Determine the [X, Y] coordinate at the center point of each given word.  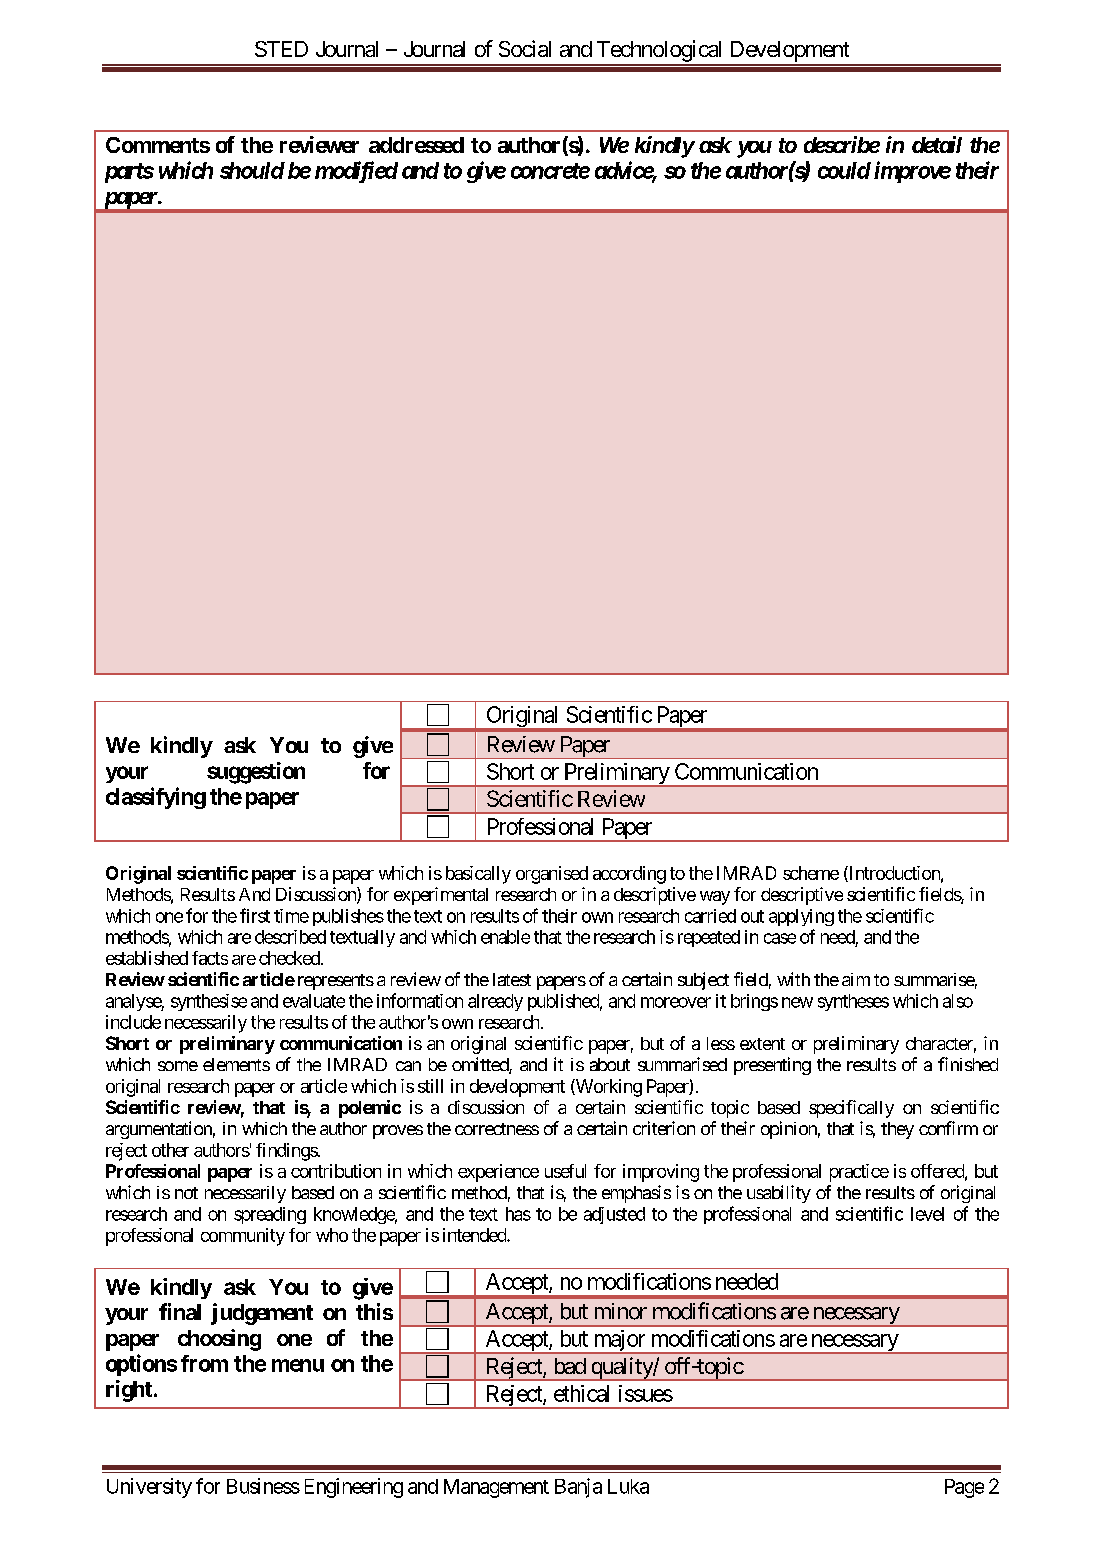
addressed [416, 145]
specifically [851, 1109]
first [255, 915]
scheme [811, 873]
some [178, 1066]
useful [565, 1171]
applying [801, 917]
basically [478, 875]
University [149, 1488]
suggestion [256, 773]
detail [937, 144]
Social [525, 48]
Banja [578, 1488]
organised [552, 875]
